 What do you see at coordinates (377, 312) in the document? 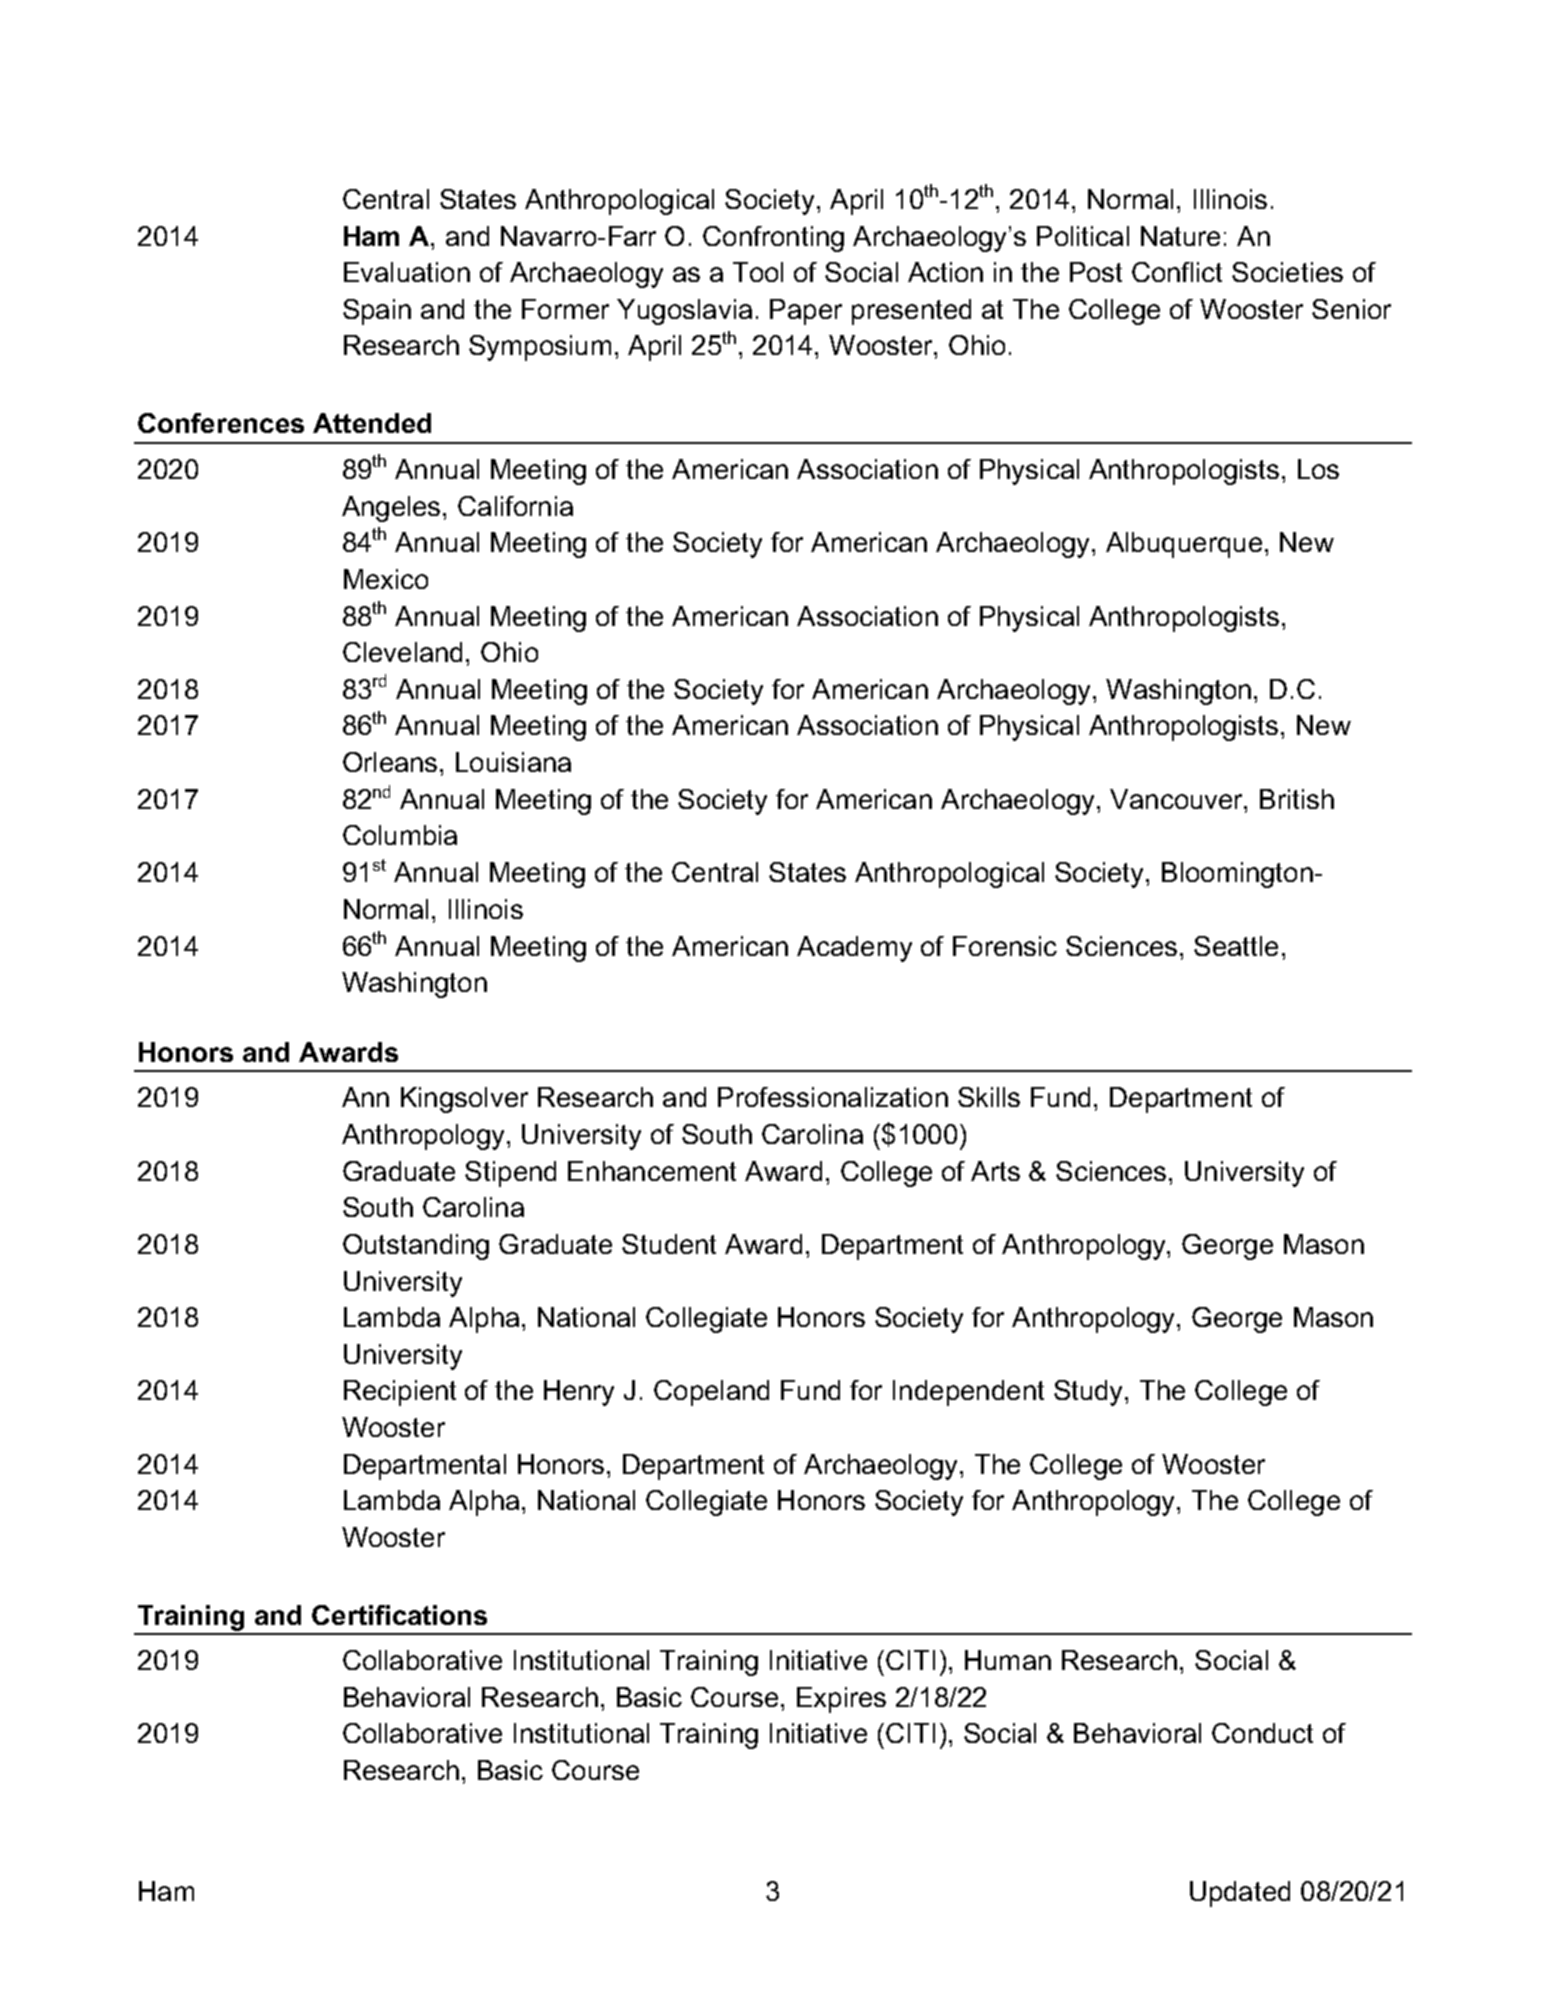
I see `Spain` at bounding box center [377, 312].
